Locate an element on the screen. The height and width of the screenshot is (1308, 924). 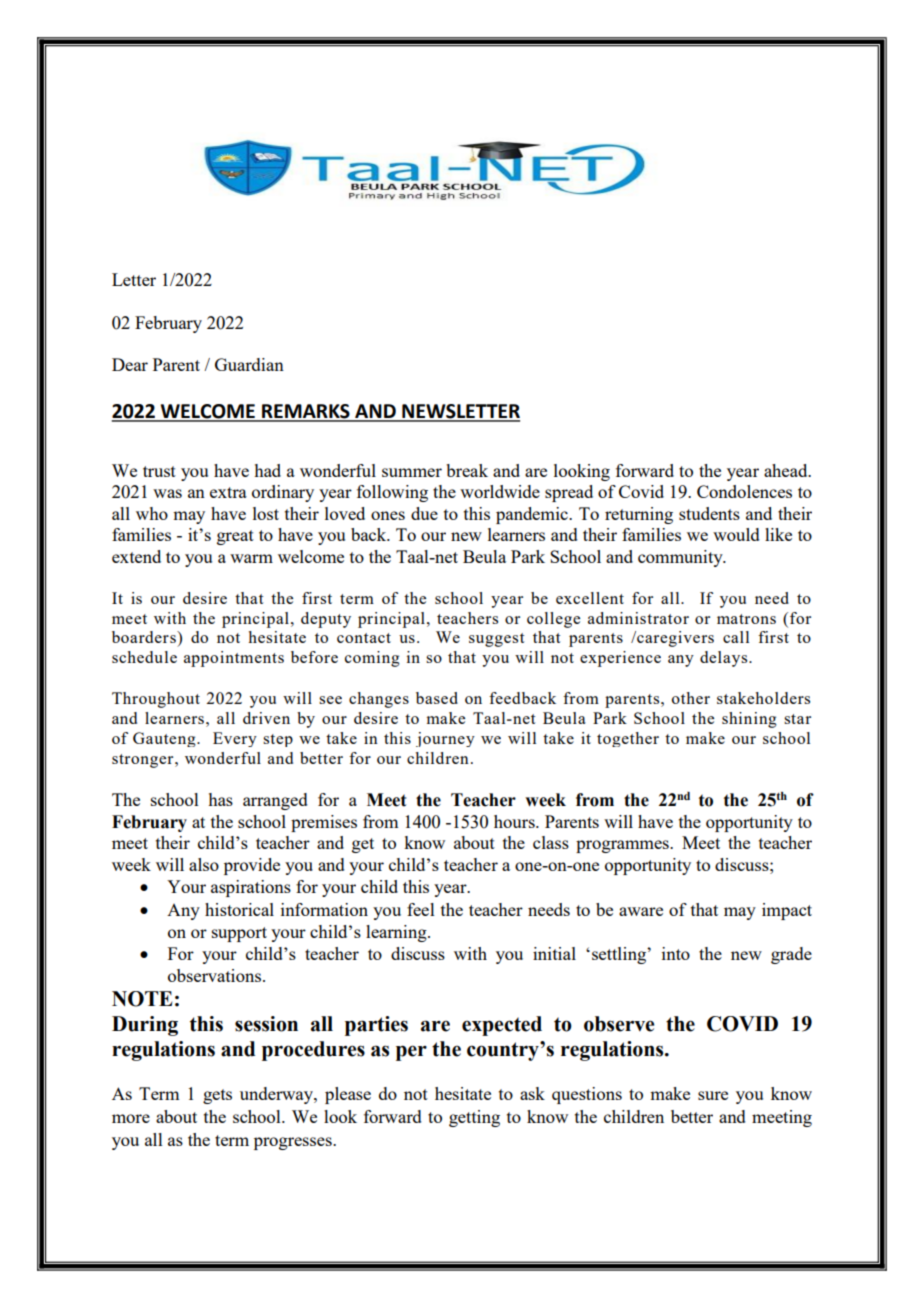
break is located at coordinates (467, 470).
